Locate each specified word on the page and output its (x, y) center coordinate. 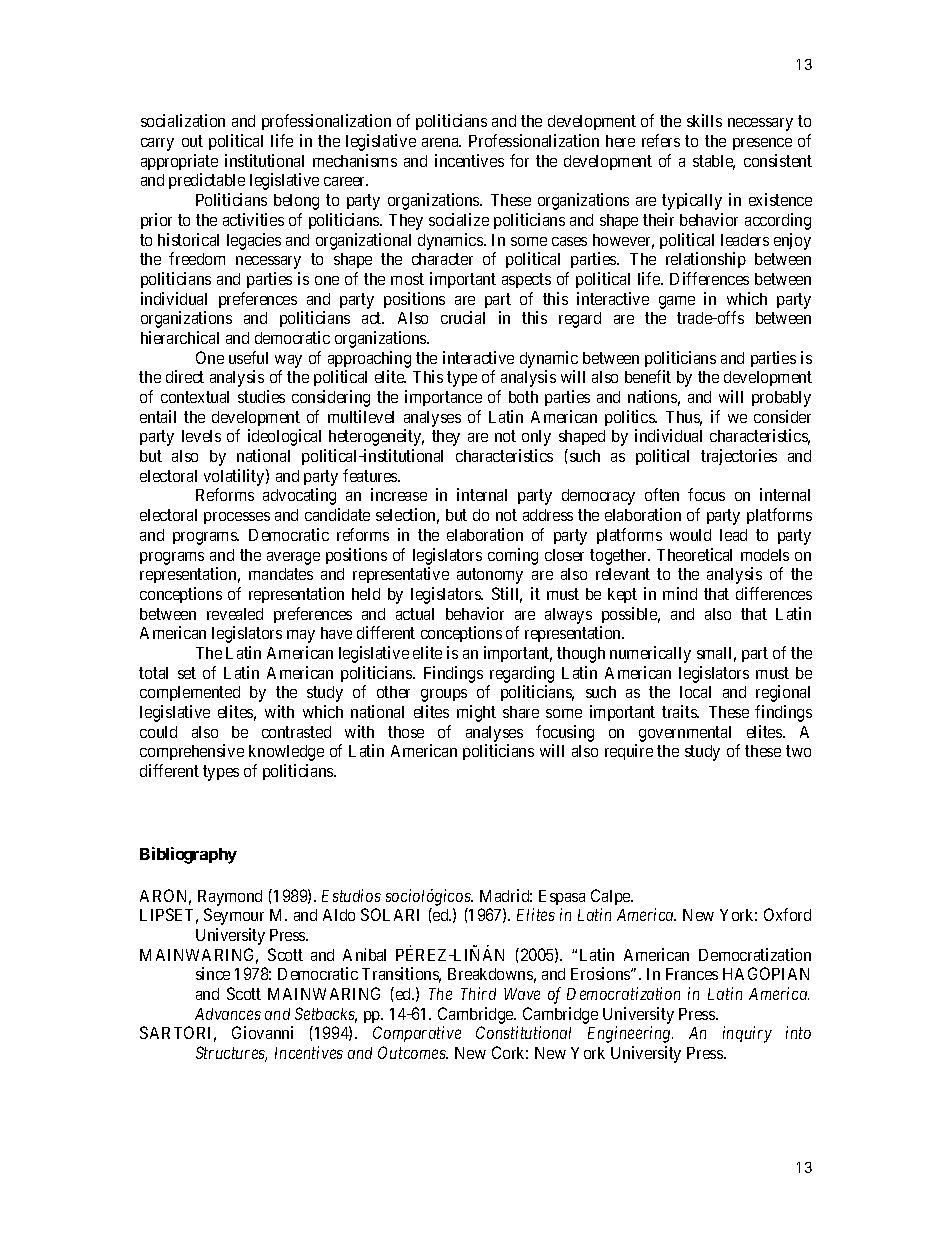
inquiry (747, 1034)
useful (248, 357)
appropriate (179, 162)
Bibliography (188, 855)
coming (513, 556)
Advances (228, 1014)
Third (478, 993)
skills (704, 120)
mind (680, 593)
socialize (459, 219)
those (406, 732)
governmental (685, 734)
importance (443, 398)
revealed (235, 614)
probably (781, 399)
